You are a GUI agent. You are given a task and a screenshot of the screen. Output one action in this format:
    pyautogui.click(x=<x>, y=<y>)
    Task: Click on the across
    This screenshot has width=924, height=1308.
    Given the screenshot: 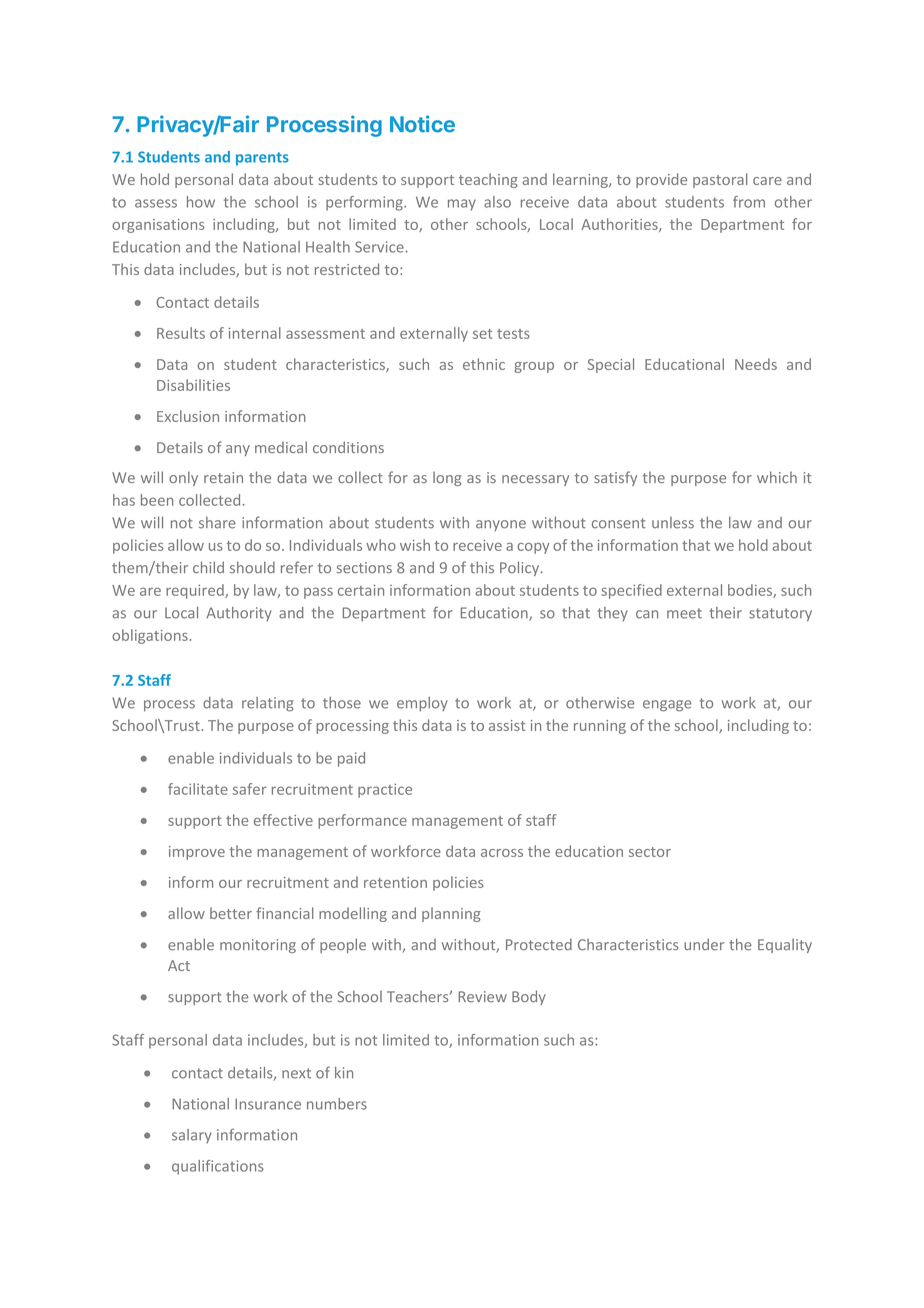 What is the action you would take?
    pyautogui.click(x=502, y=853)
